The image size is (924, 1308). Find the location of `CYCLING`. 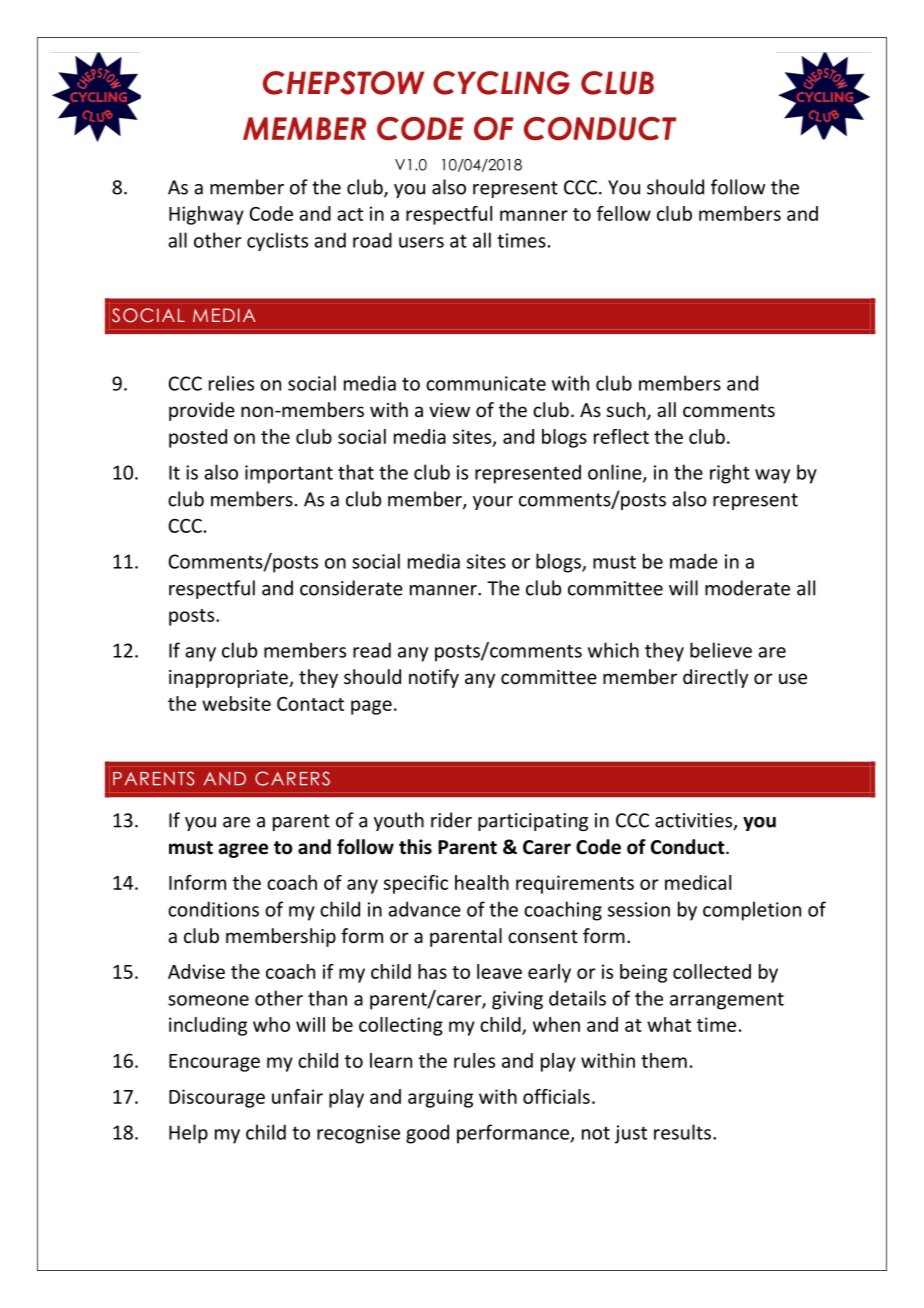

CYCLING is located at coordinates (501, 83).
